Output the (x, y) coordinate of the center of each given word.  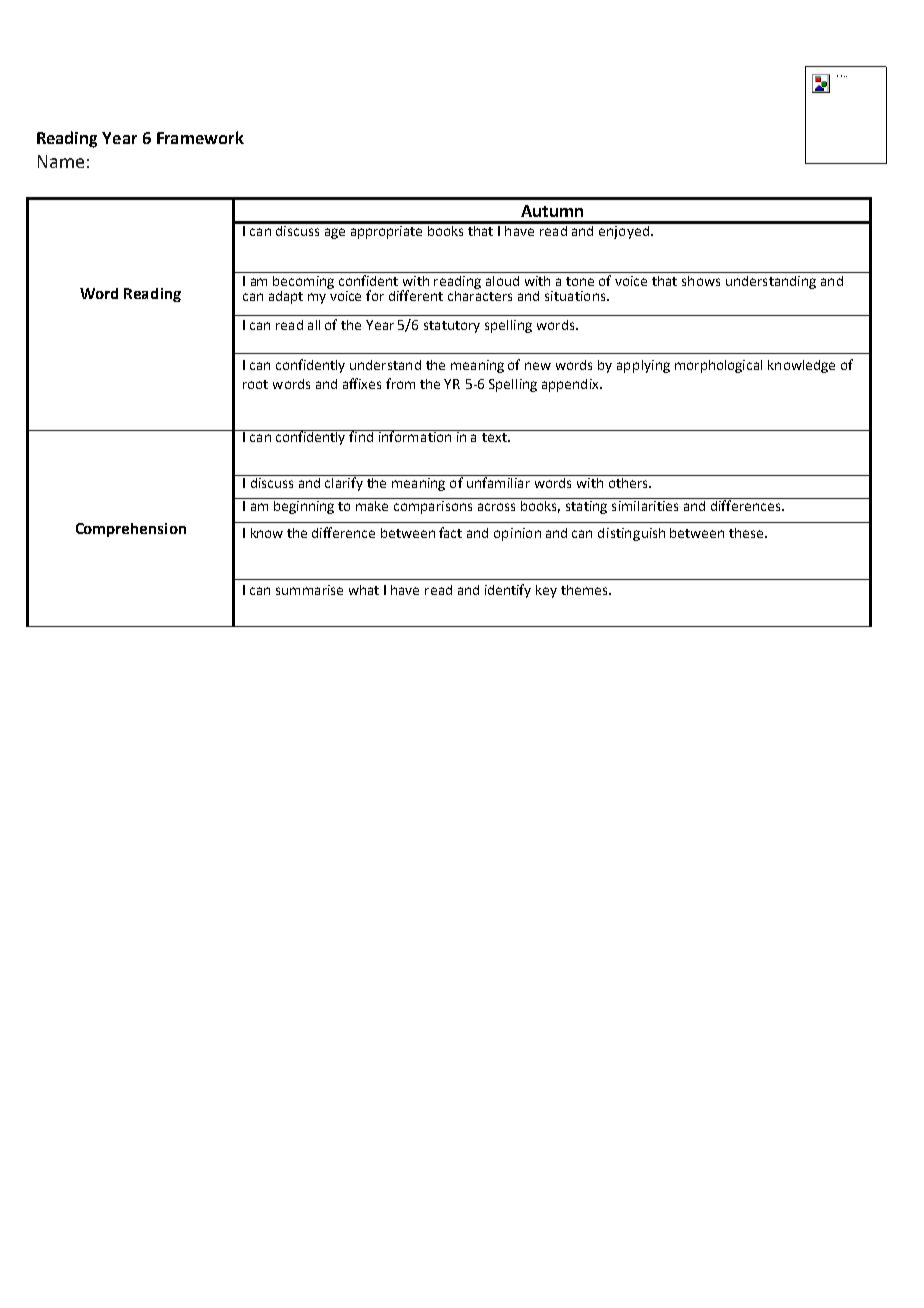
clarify (344, 483)
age (335, 233)
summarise (309, 590)
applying (643, 366)
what (364, 590)
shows (701, 281)
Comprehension (131, 530)
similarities (645, 504)
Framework (200, 137)
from (400, 383)
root (255, 384)
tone (580, 281)
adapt (286, 297)
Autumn (552, 211)
